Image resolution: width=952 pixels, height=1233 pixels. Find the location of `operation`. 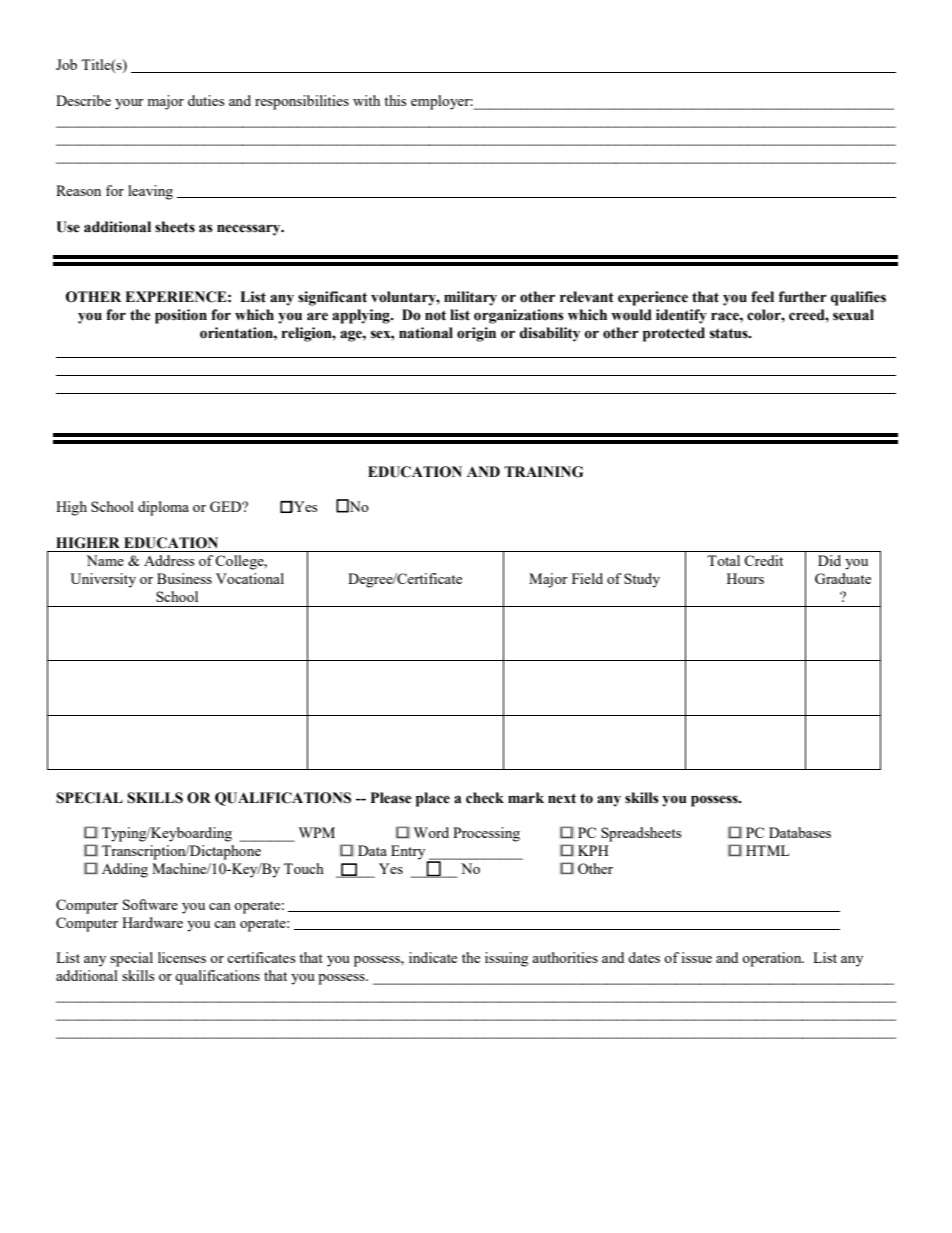

operation is located at coordinates (773, 959).
